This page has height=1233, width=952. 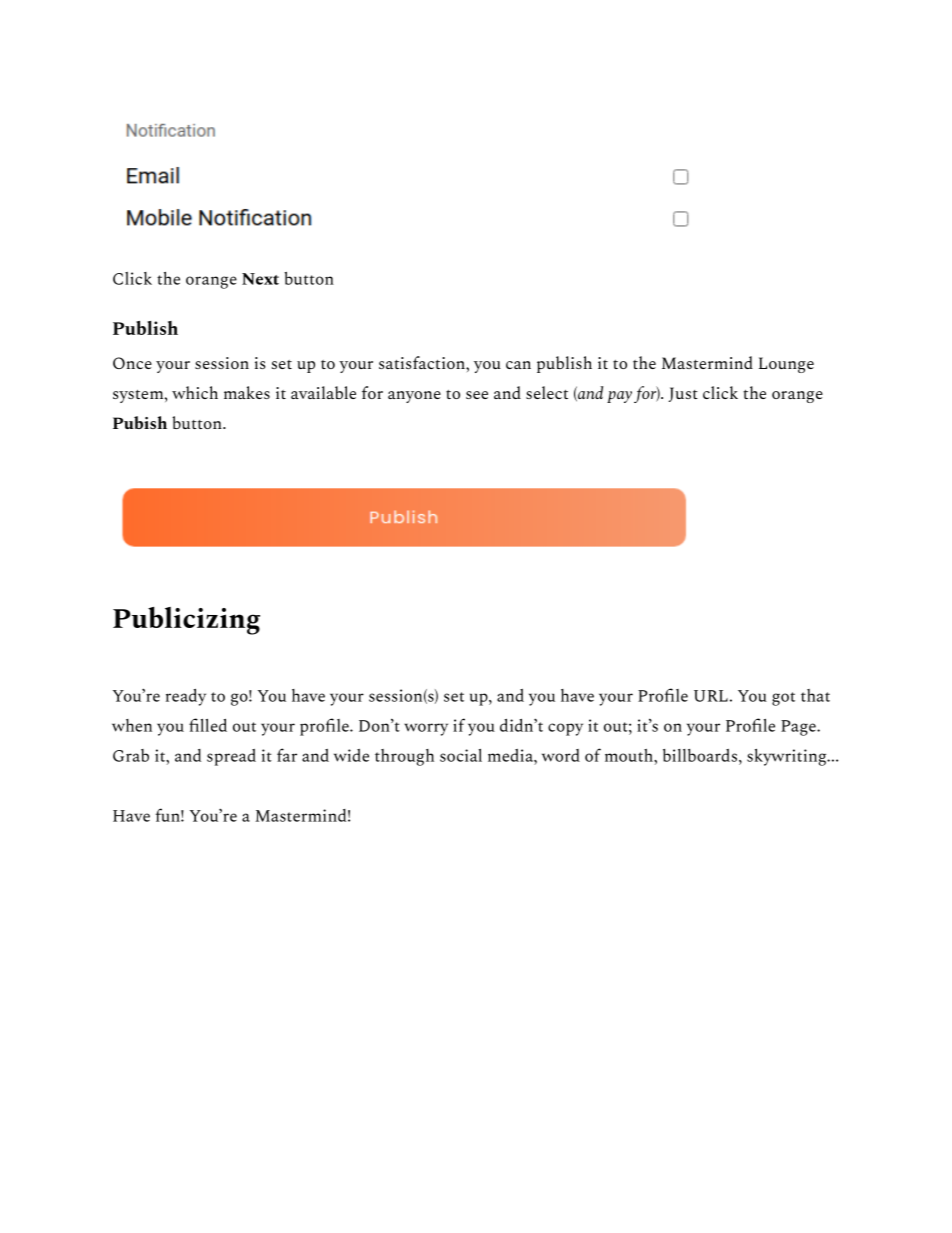 I want to click on see, so click(x=477, y=395).
